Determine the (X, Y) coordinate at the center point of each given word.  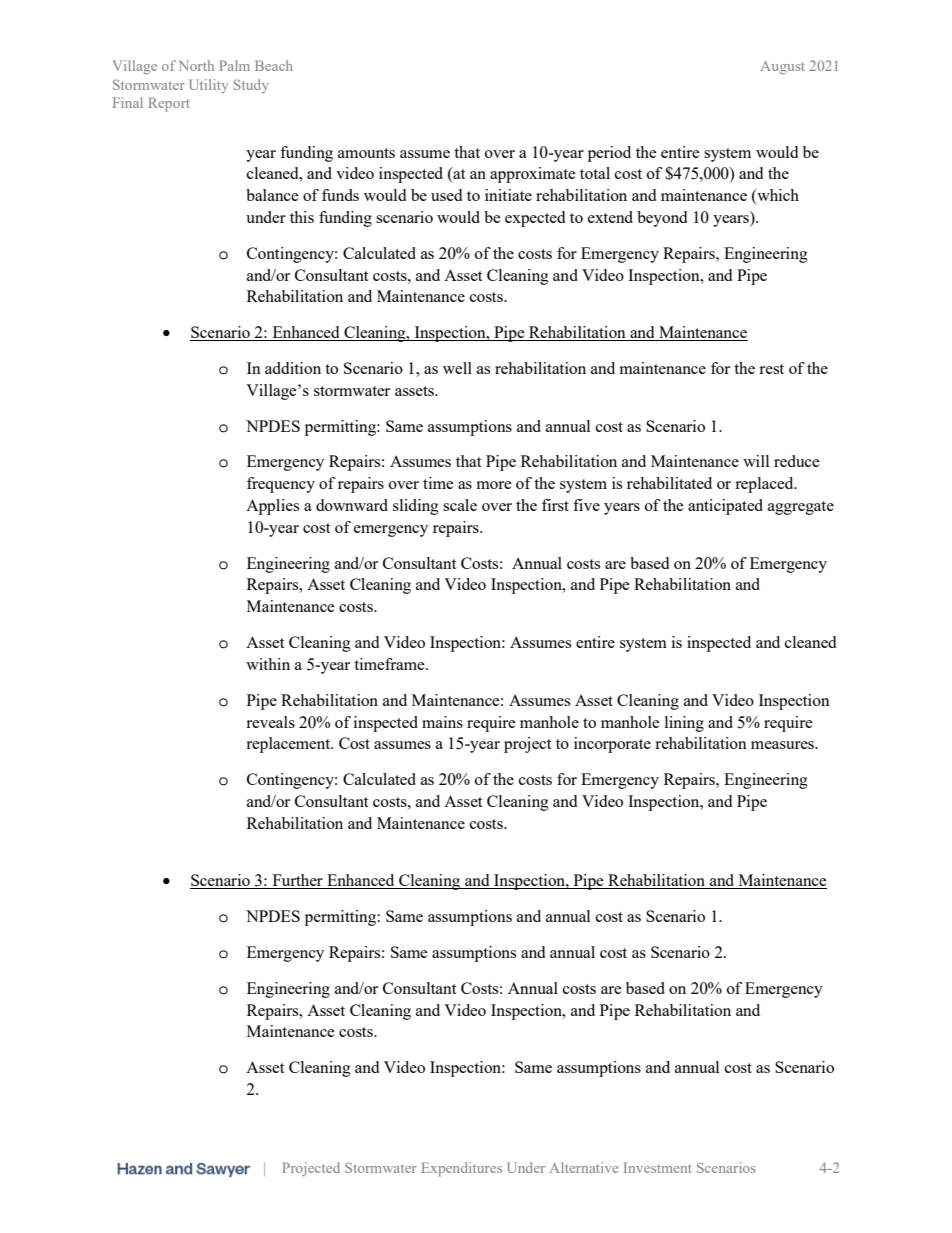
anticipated (725, 507)
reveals (270, 722)
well (457, 368)
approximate (533, 175)
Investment (658, 1167)
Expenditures (462, 1169)
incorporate (612, 745)
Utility (208, 86)
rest (771, 369)
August (782, 68)
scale (460, 505)
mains (442, 722)
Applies (272, 507)
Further (297, 881)
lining (684, 724)
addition (293, 368)
